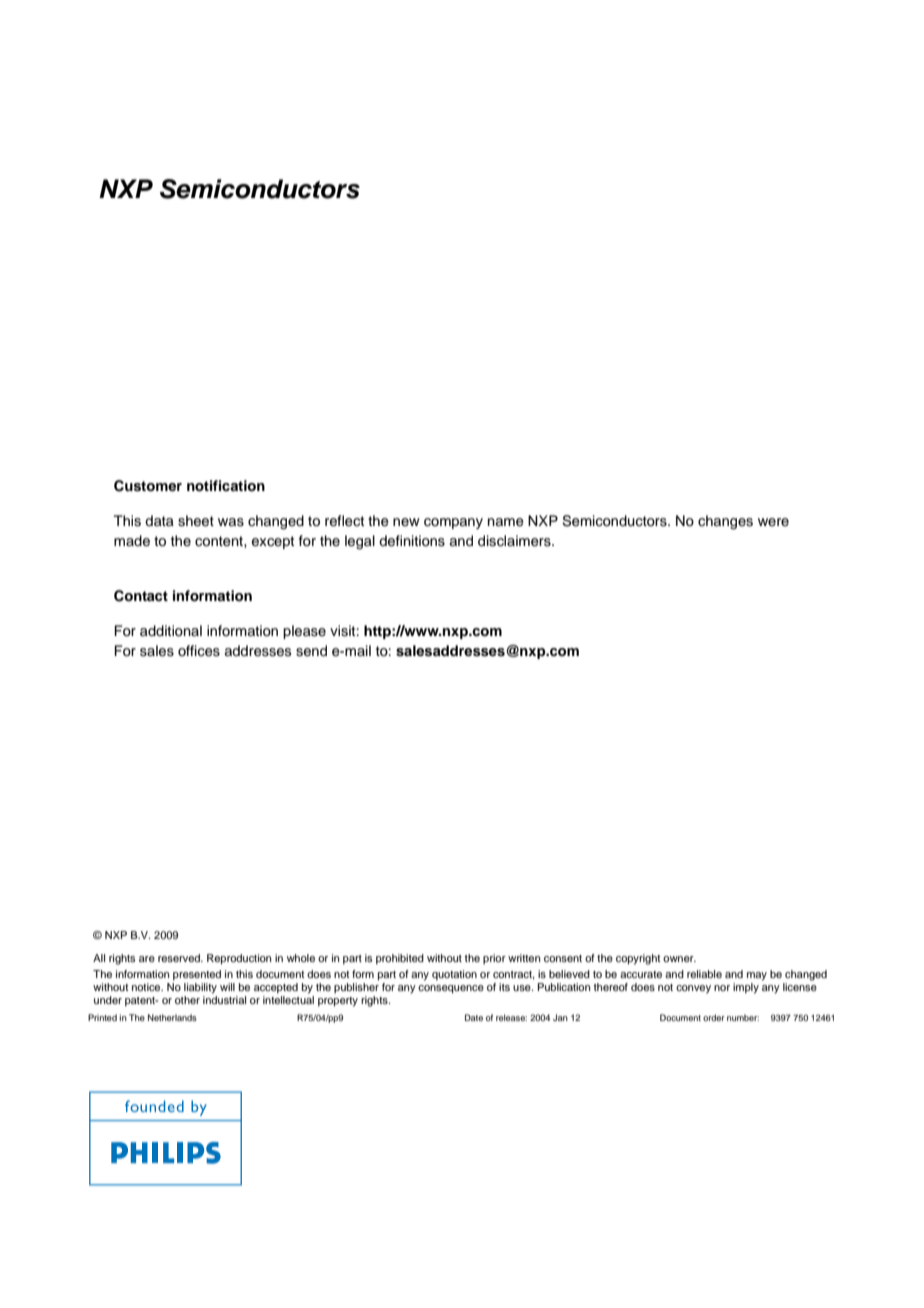 Image resolution: width=924 pixels, height=1308 pixels. Describe the element at coordinates (494, 959) in the screenshot. I see `prior` at that location.
